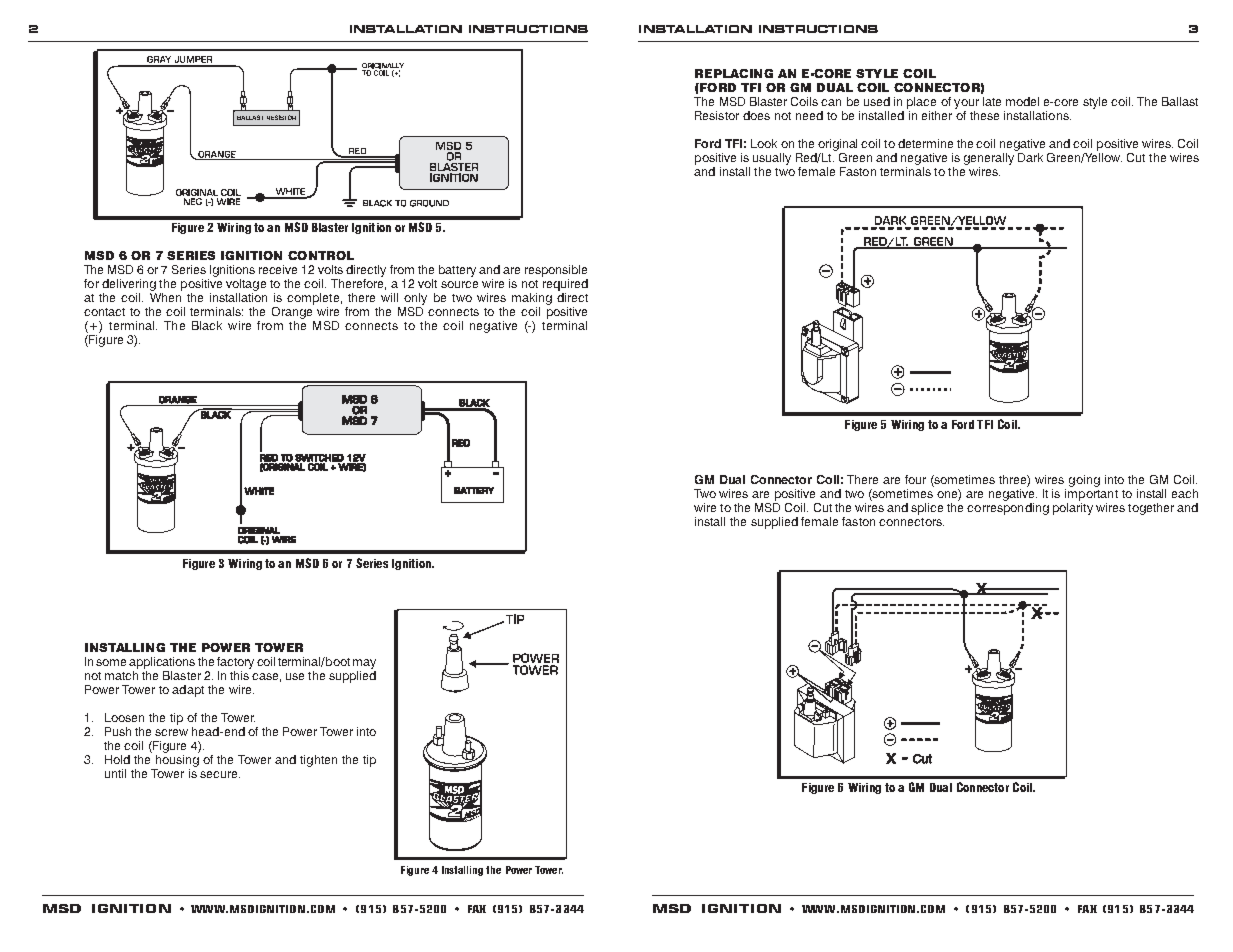 The width and height of the screenshot is (1233, 952). I want to click on Dark, so click(1030, 157).
